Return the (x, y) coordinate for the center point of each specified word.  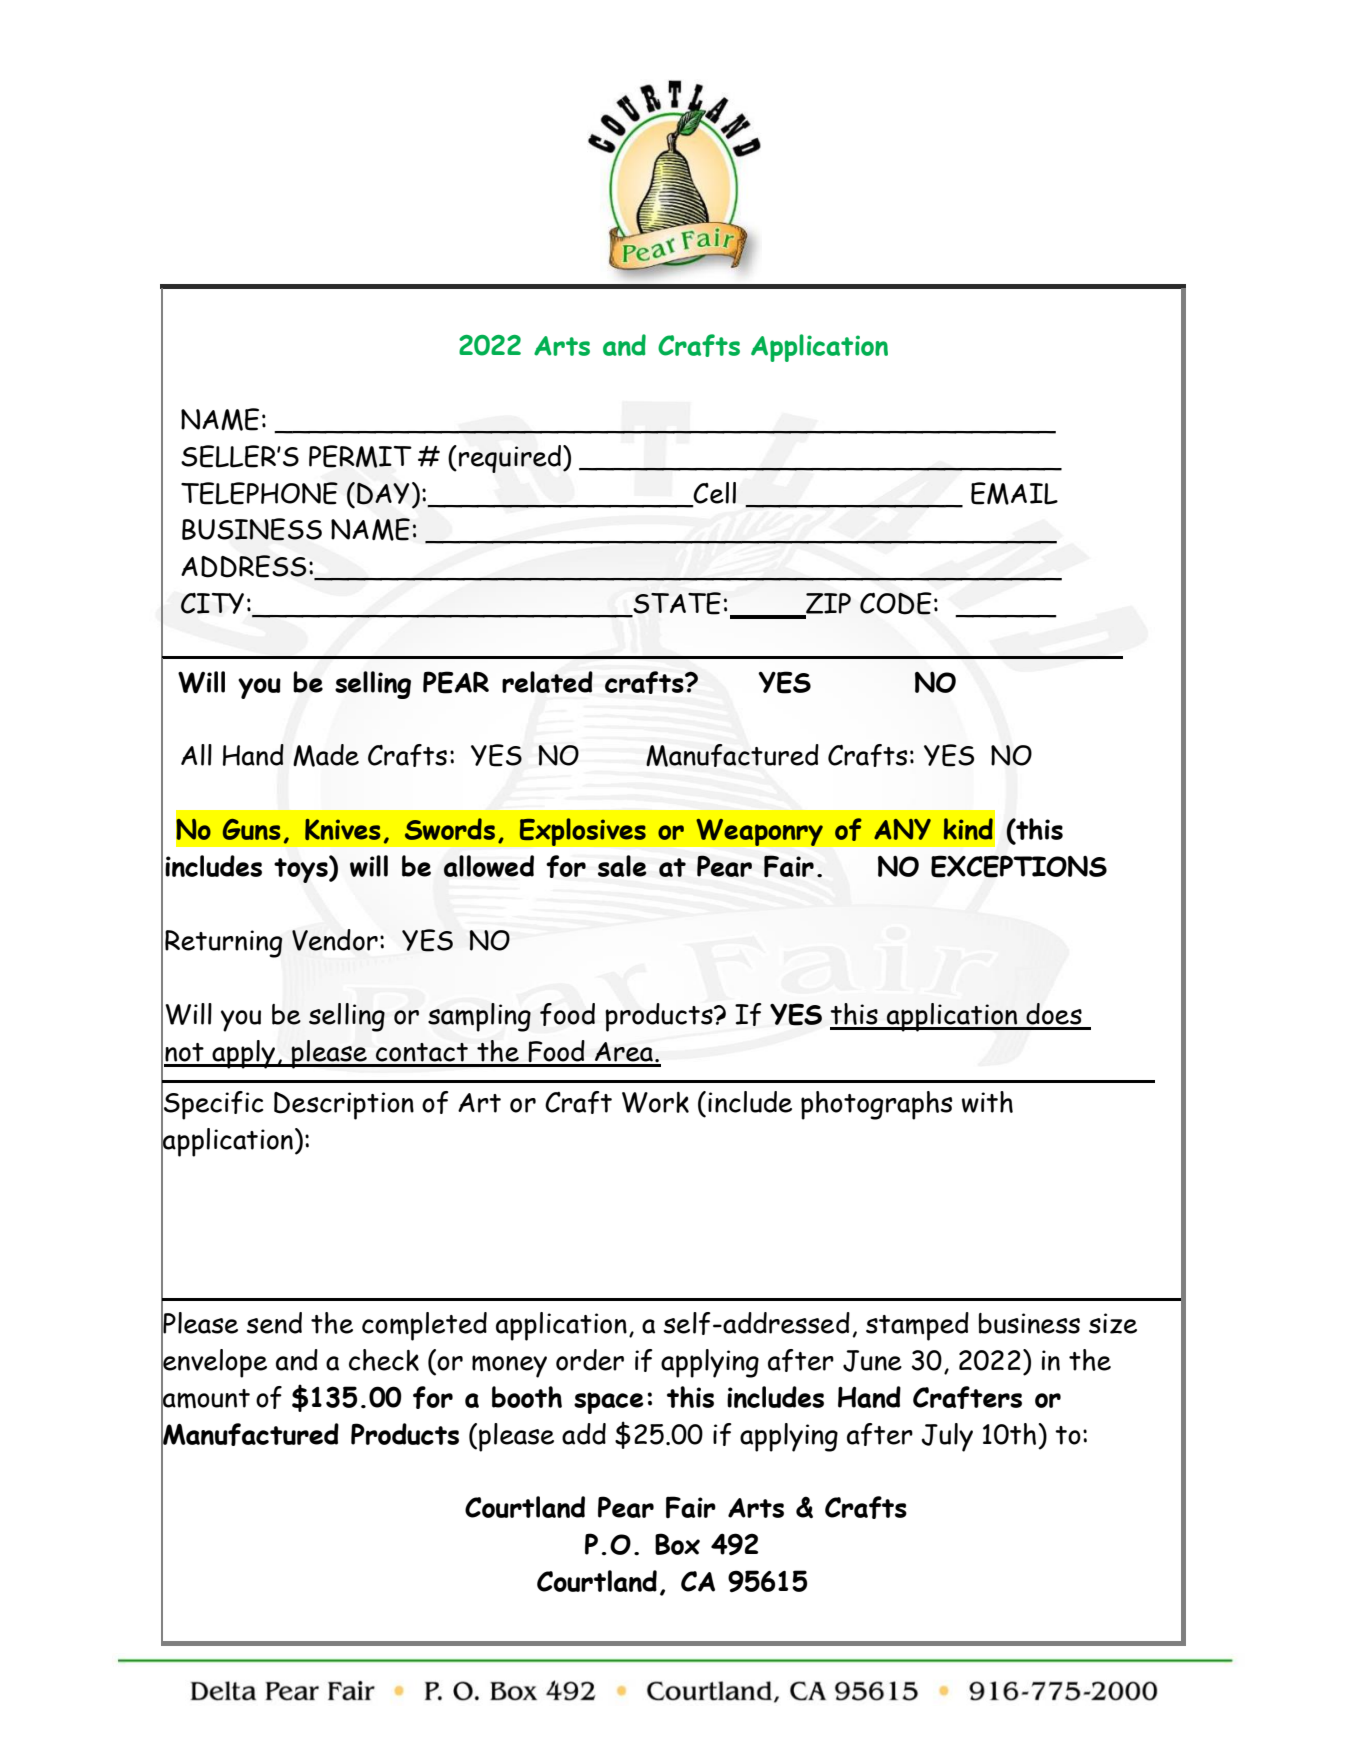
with (987, 1102)
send (274, 1323)
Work (655, 1102)
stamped (917, 1326)
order (590, 1360)
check (384, 1360)
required (510, 459)
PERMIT (360, 456)
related (547, 682)
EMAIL (1014, 493)
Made (326, 755)
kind (968, 829)
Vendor (335, 940)
